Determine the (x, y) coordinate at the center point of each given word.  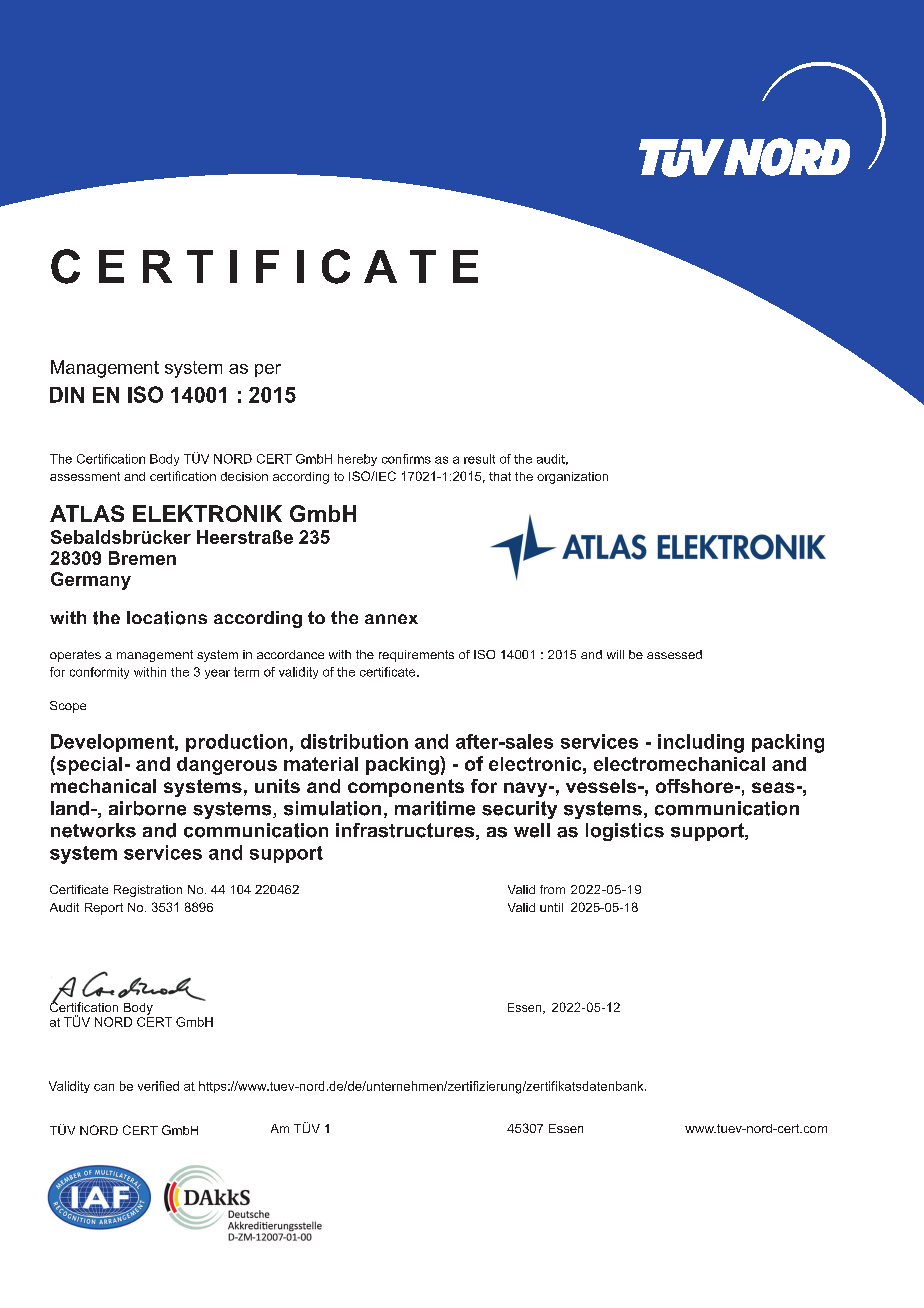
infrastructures (406, 831)
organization (572, 478)
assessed (674, 654)
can (104, 1087)
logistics (625, 832)
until (551, 907)
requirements (416, 656)
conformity (99, 673)
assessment (85, 476)
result (479, 459)
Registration (148, 891)
